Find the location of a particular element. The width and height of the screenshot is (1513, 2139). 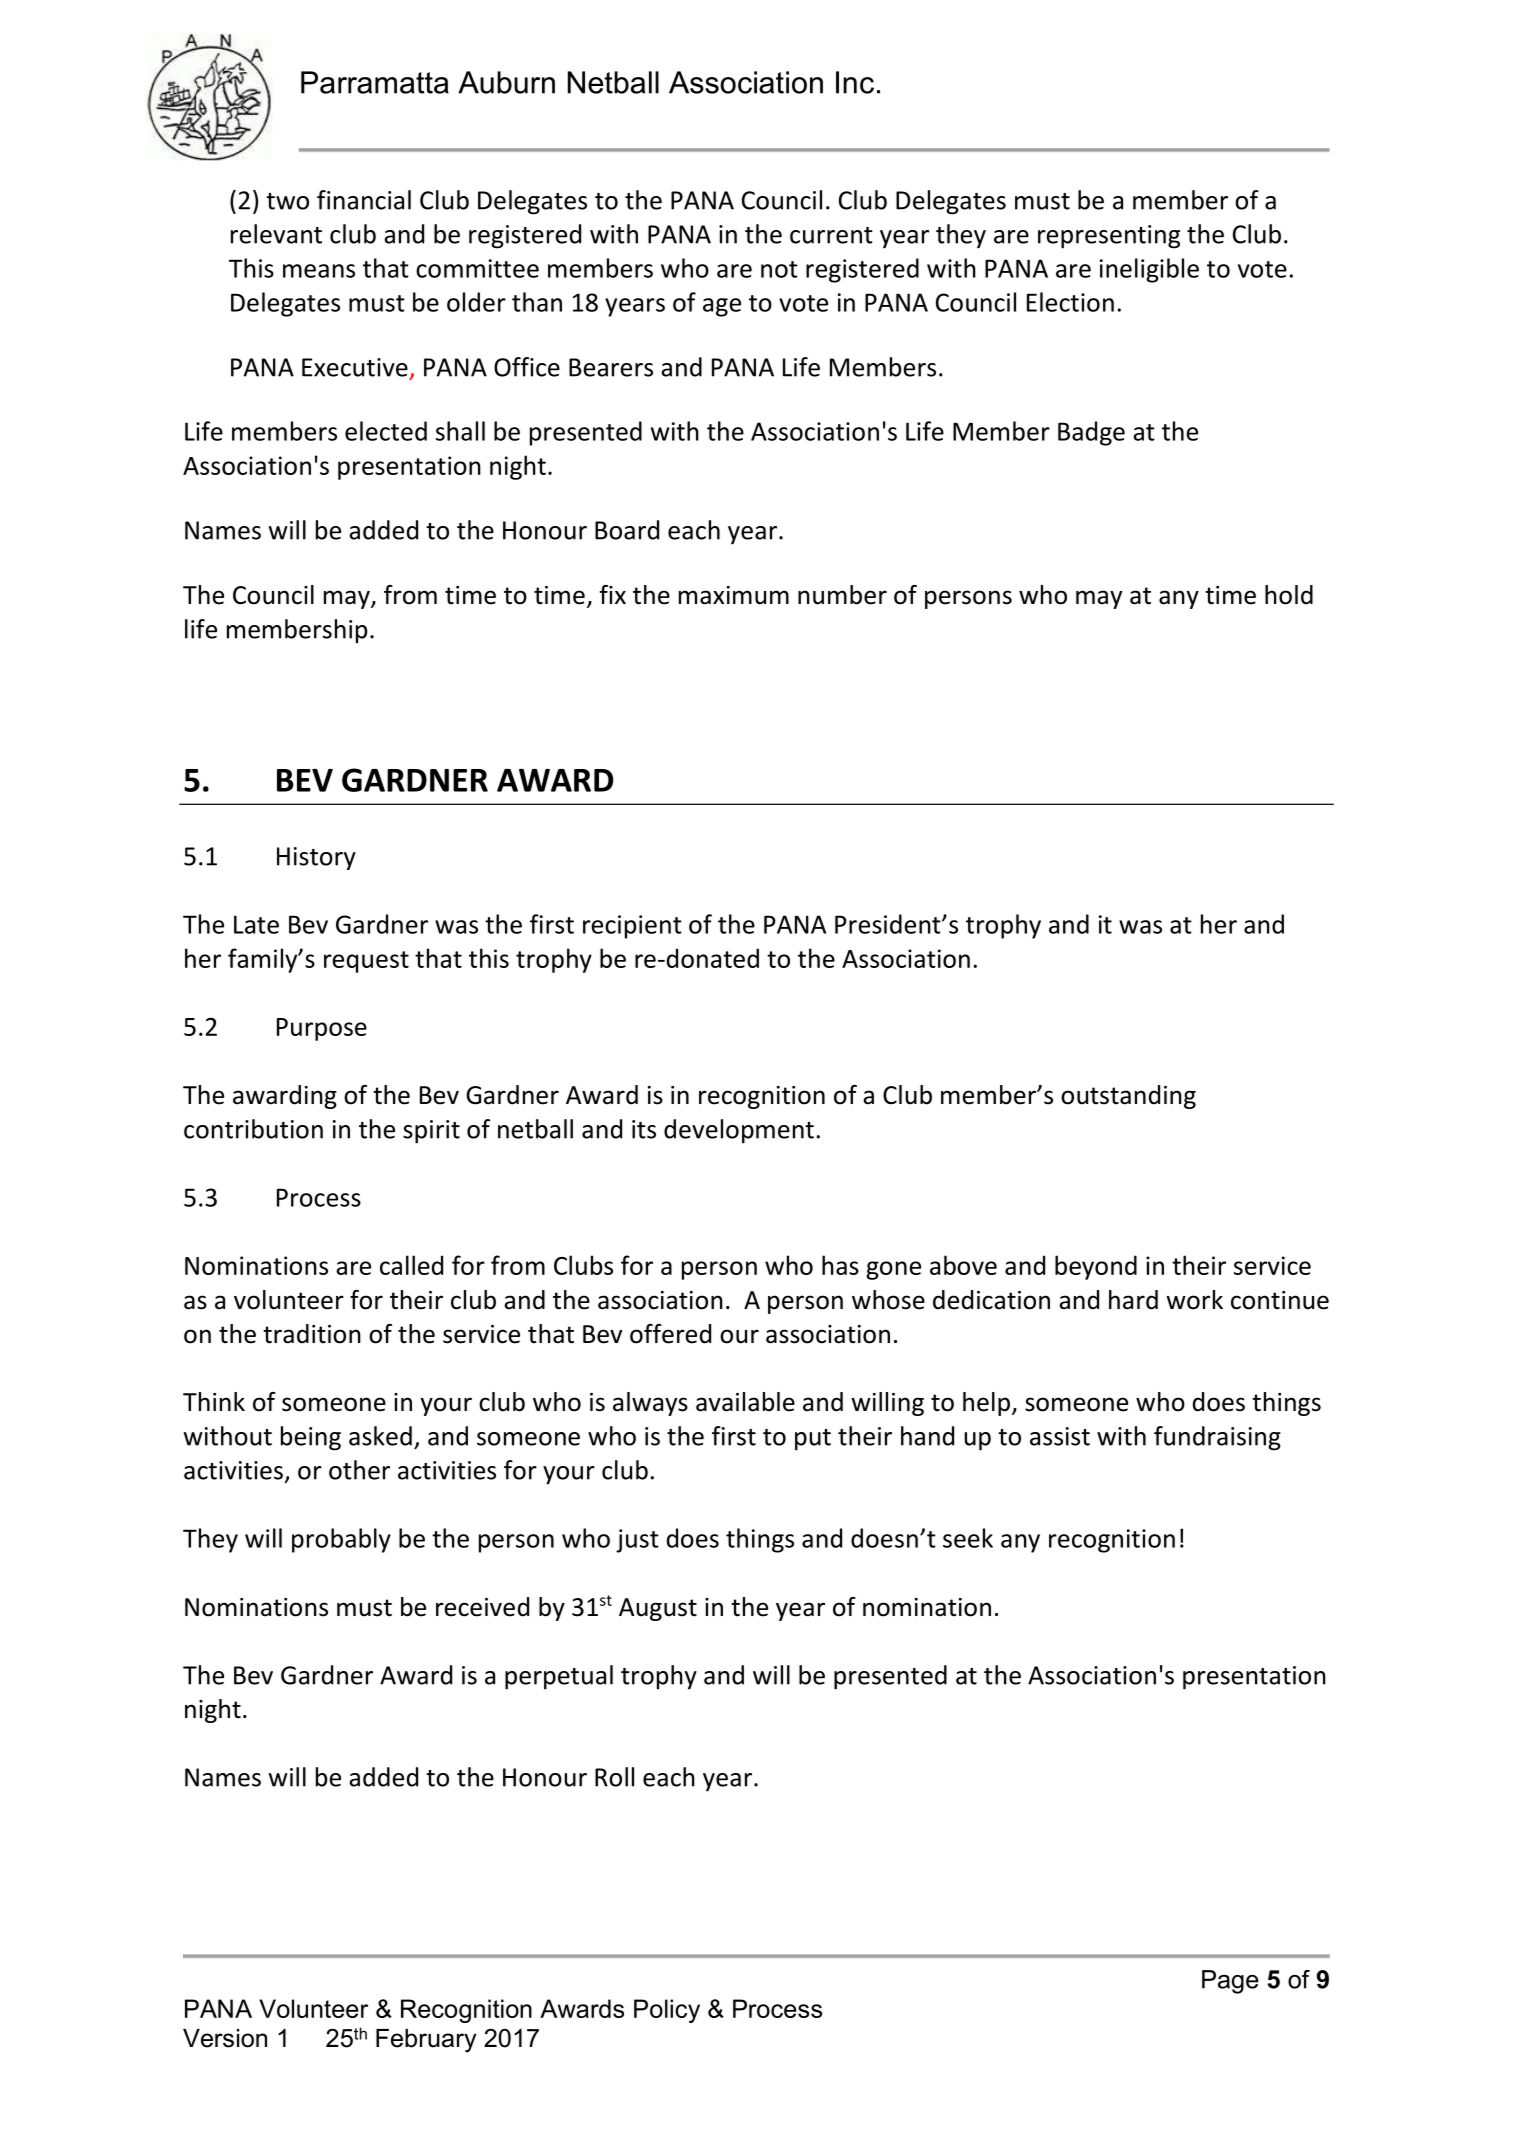

February is located at coordinates (426, 2041).
